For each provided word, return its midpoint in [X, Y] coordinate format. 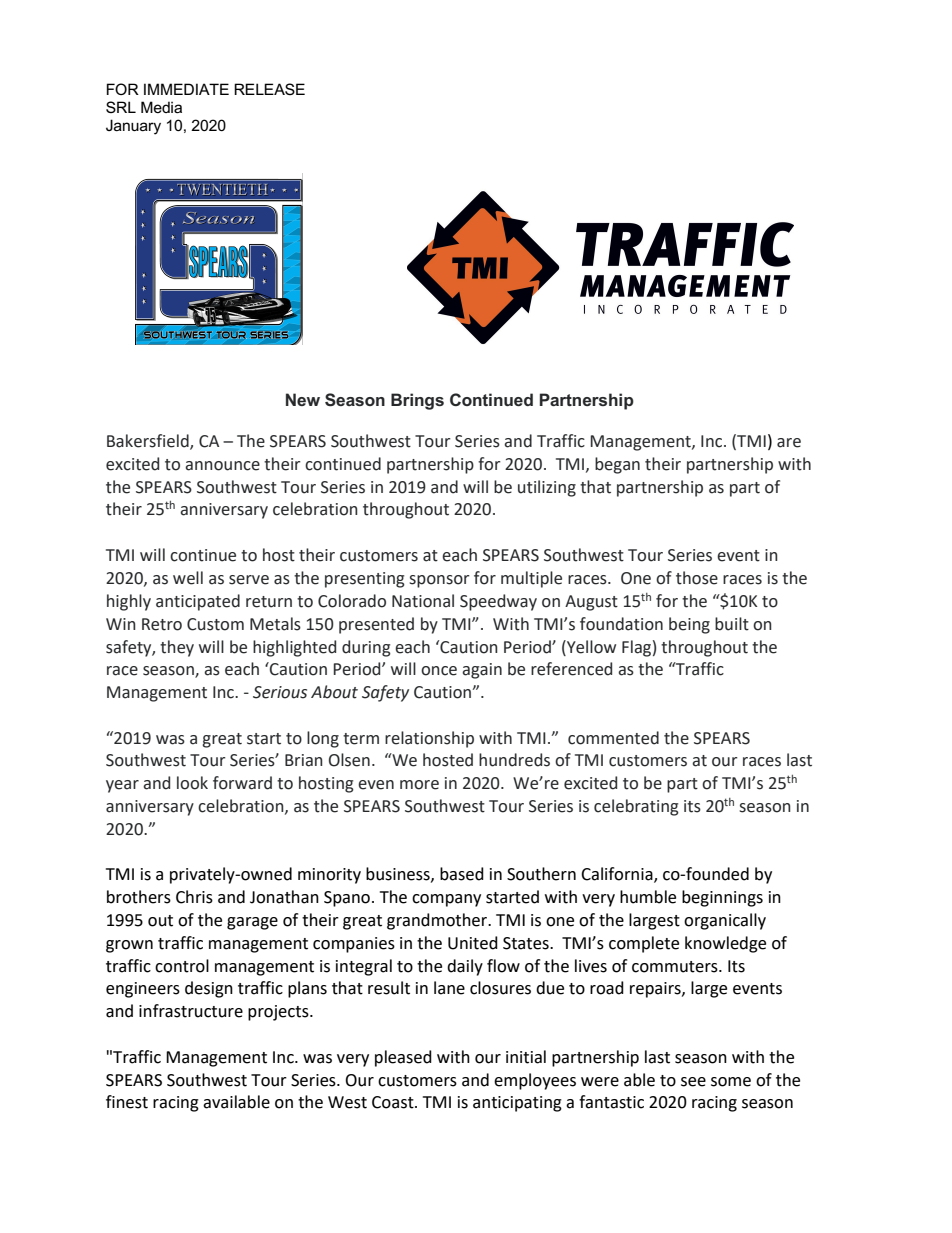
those [697, 578]
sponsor [439, 581]
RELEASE [269, 89]
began [617, 465]
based [462, 874]
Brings [417, 401]
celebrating [636, 807]
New [303, 399]
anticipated [198, 602]
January [133, 127]
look [192, 783]
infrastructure [191, 1011]
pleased [403, 1058]
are [789, 443]
